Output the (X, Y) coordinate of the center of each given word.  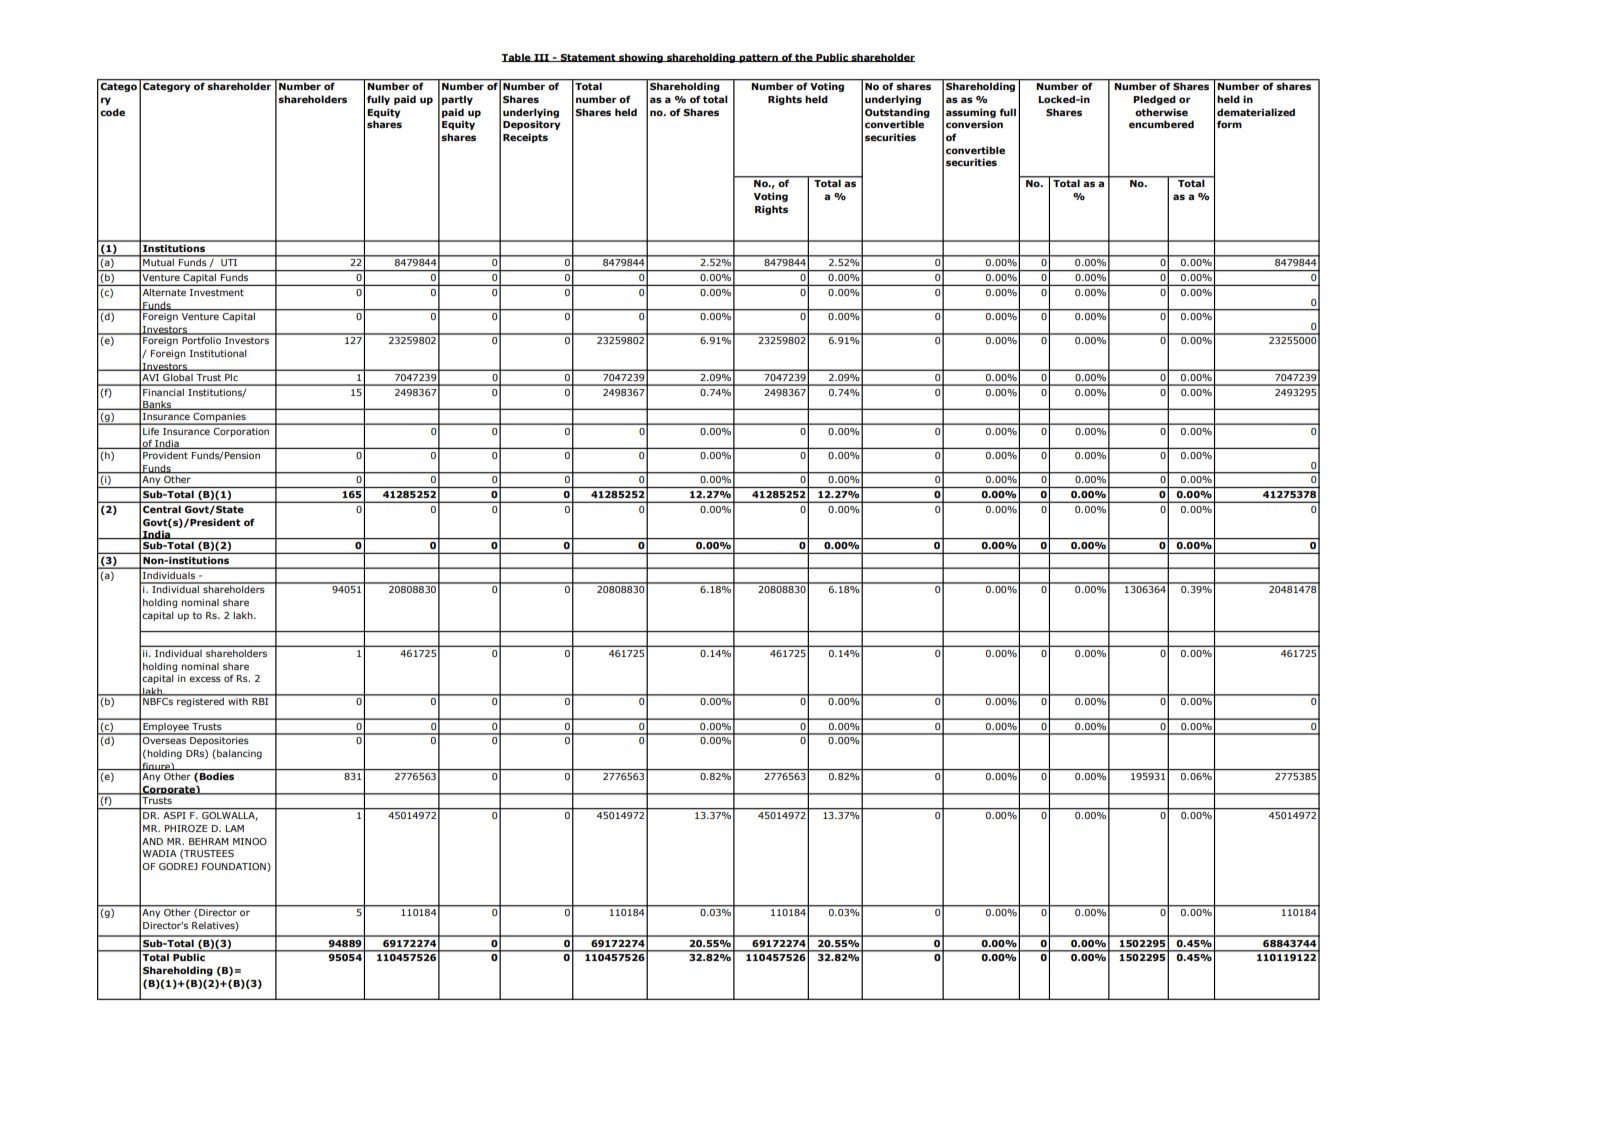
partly (457, 100)
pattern (758, 58)
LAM (234, 828)
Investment (217, 292)
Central (162, 509)
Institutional (218, 353)
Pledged (1154, 100)
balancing (238, 754)
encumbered (1161, 124)
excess (205, 679)
